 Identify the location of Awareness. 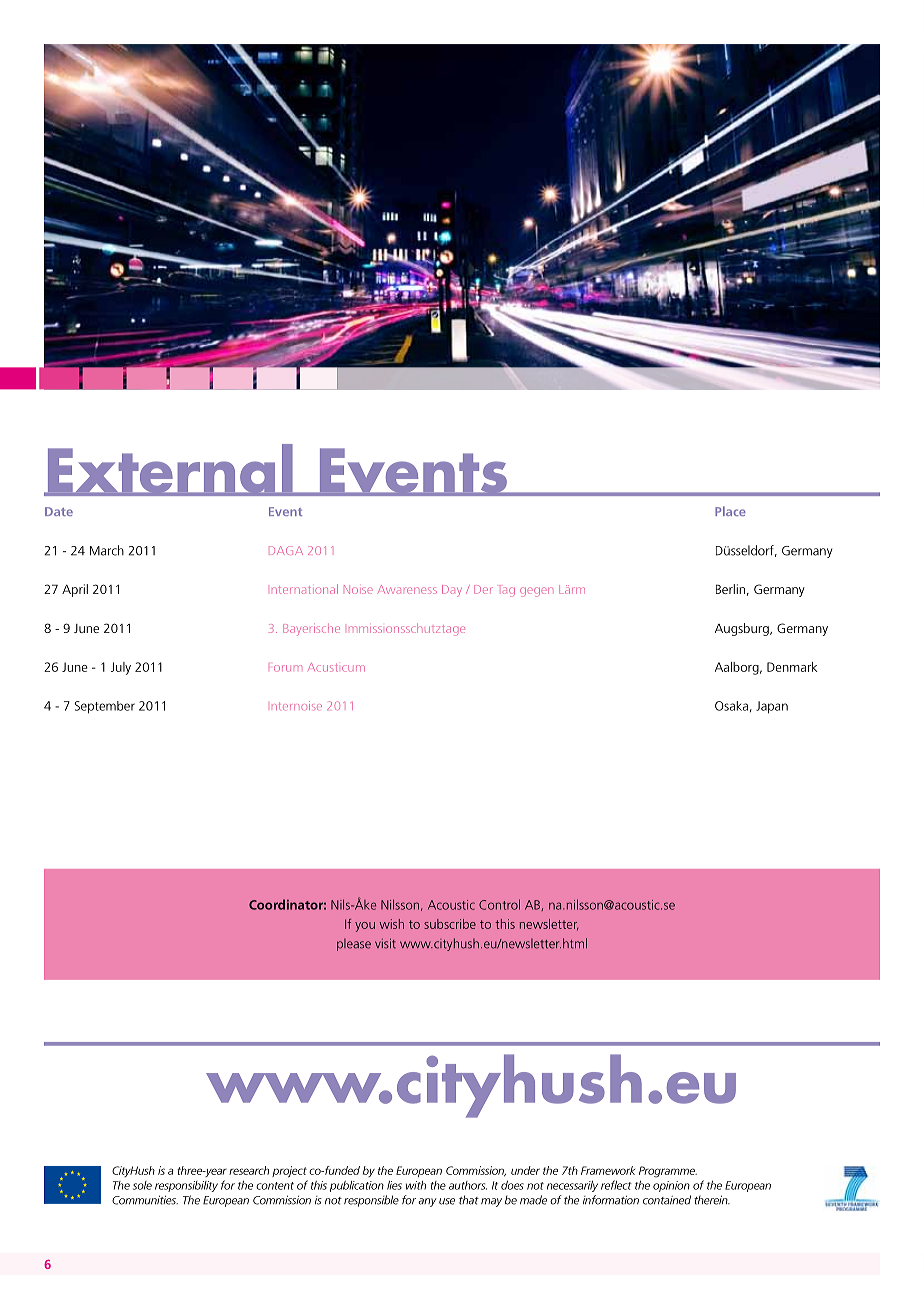
(407, 589).
